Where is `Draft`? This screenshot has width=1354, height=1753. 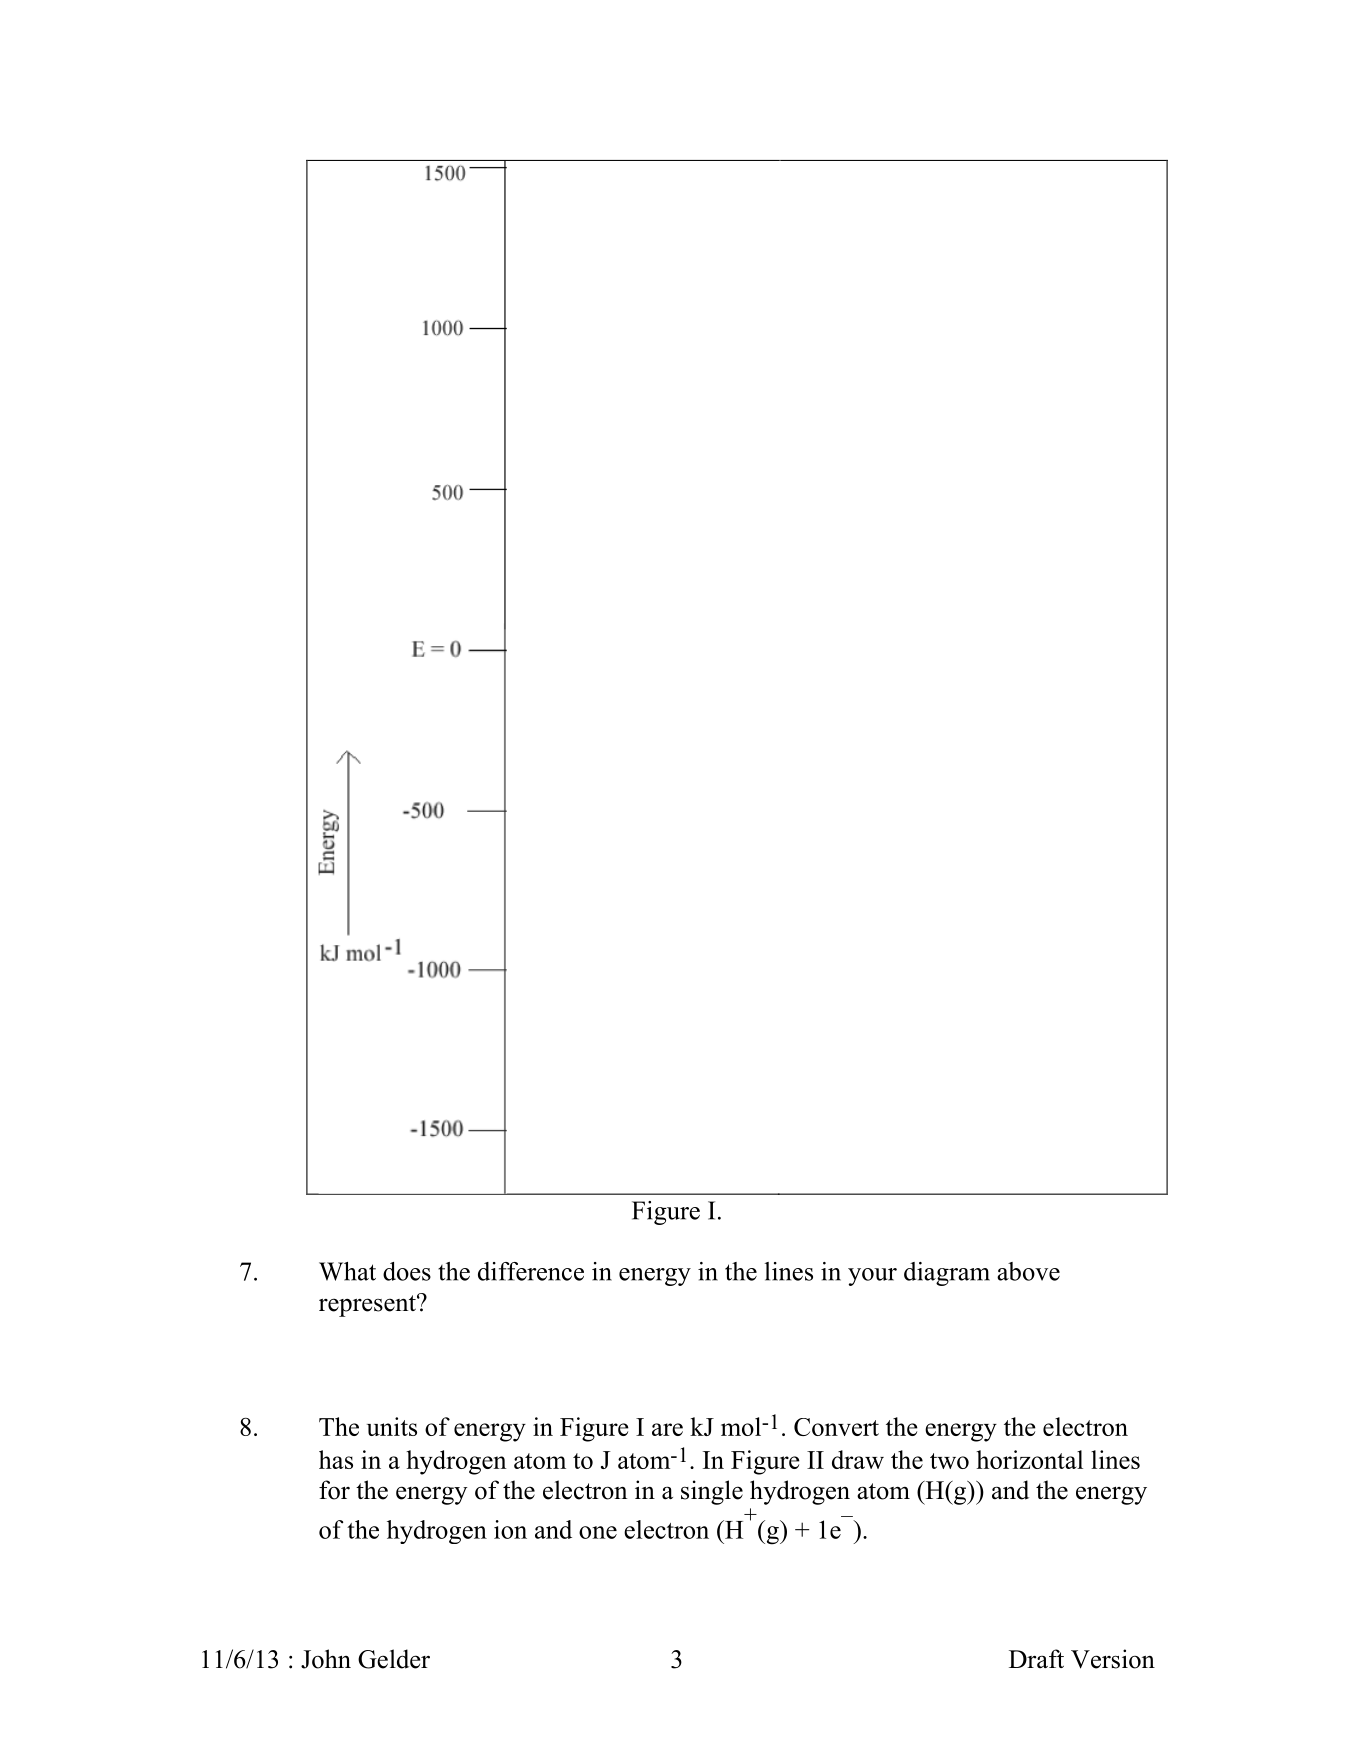
Draft is located at coordinates (1036, 1659).
